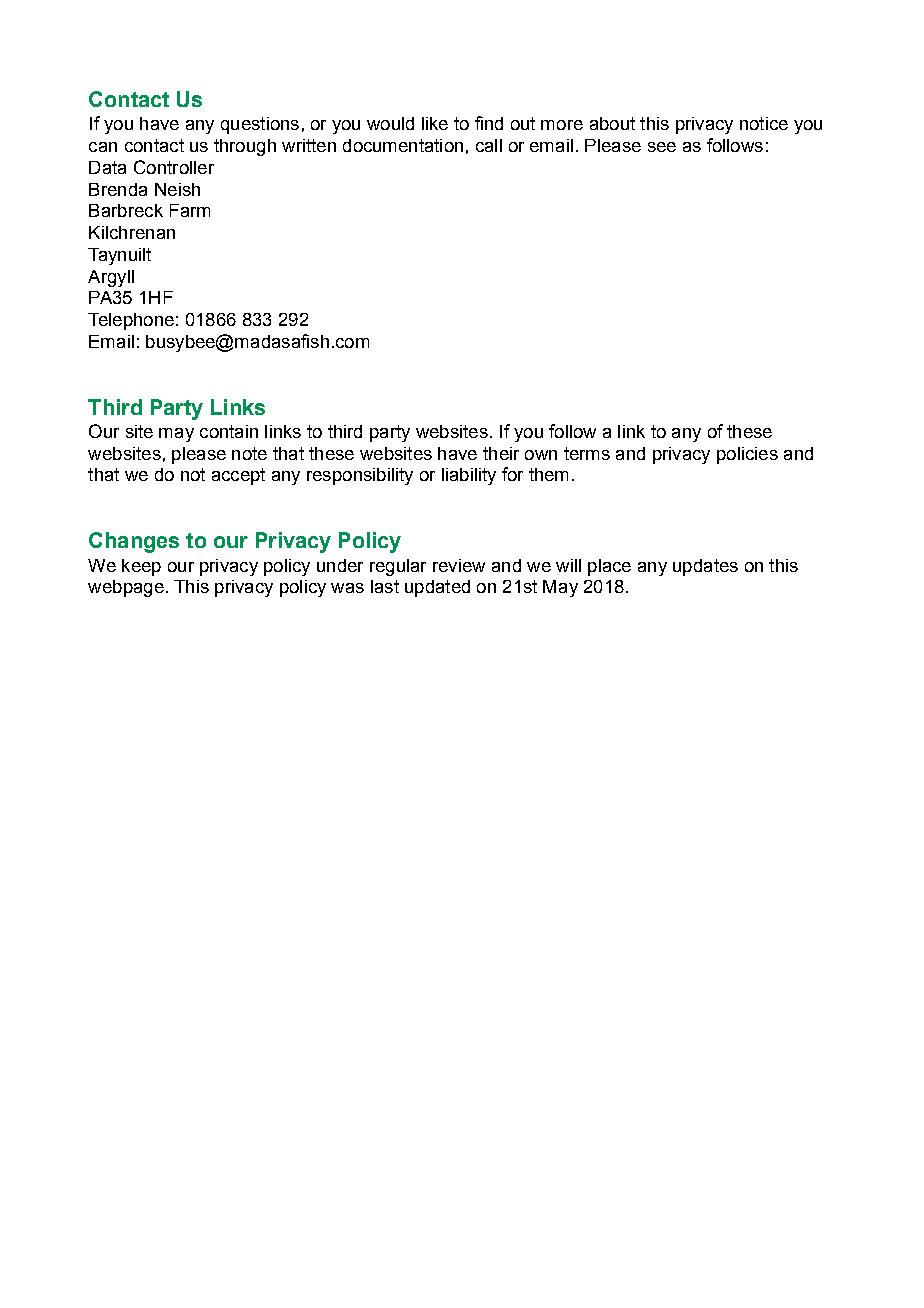 The image size is (924, 1308). I want to click on call, so click(489, 145).
